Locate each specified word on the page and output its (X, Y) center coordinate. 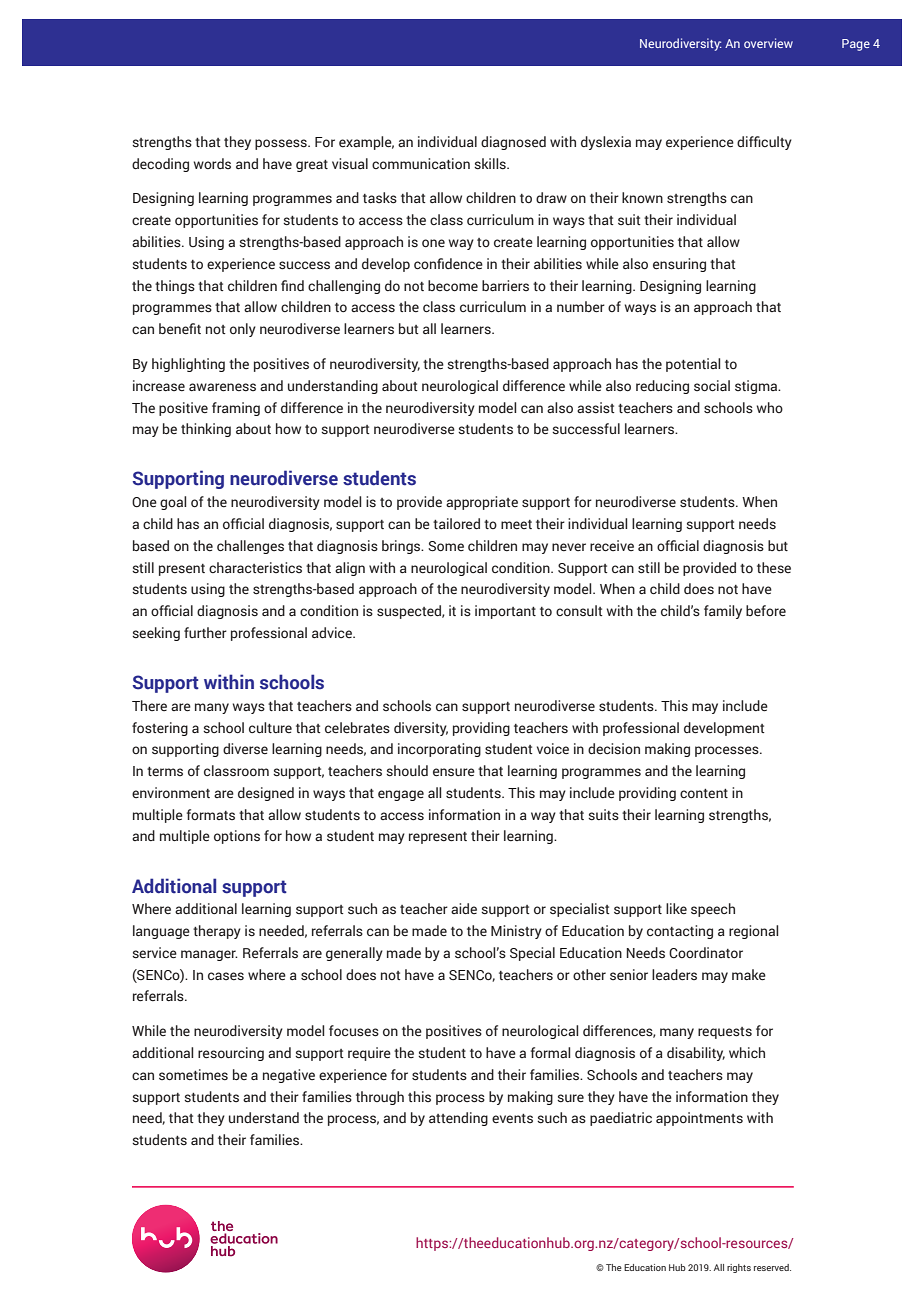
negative (289, 1076)
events (512, 1118)
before (766, 610)
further (205, 633)
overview (768, 43)
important (505, 612)
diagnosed (513, 143)
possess (282, 144)
